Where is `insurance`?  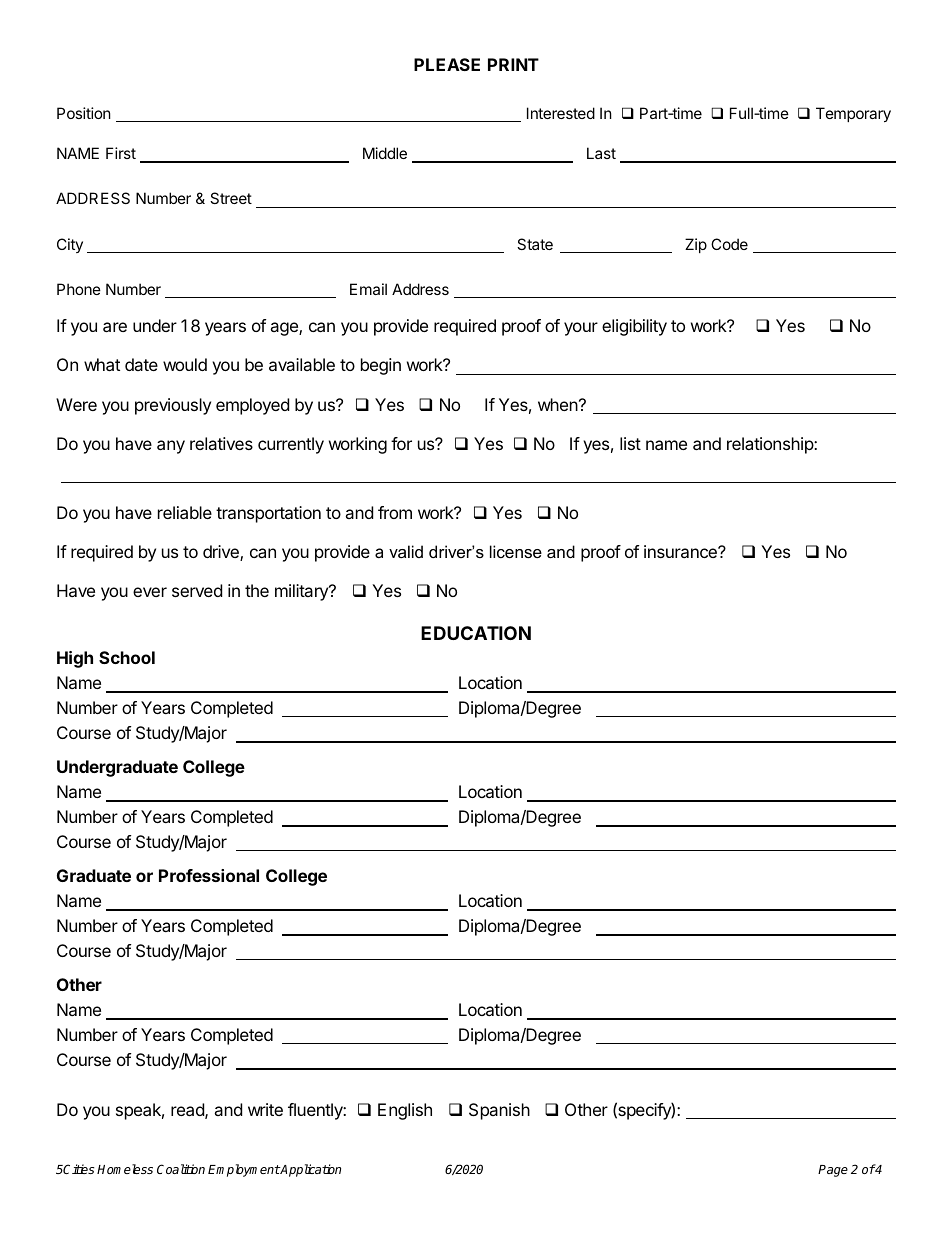 insurance is located at coordinates (681, 551).
